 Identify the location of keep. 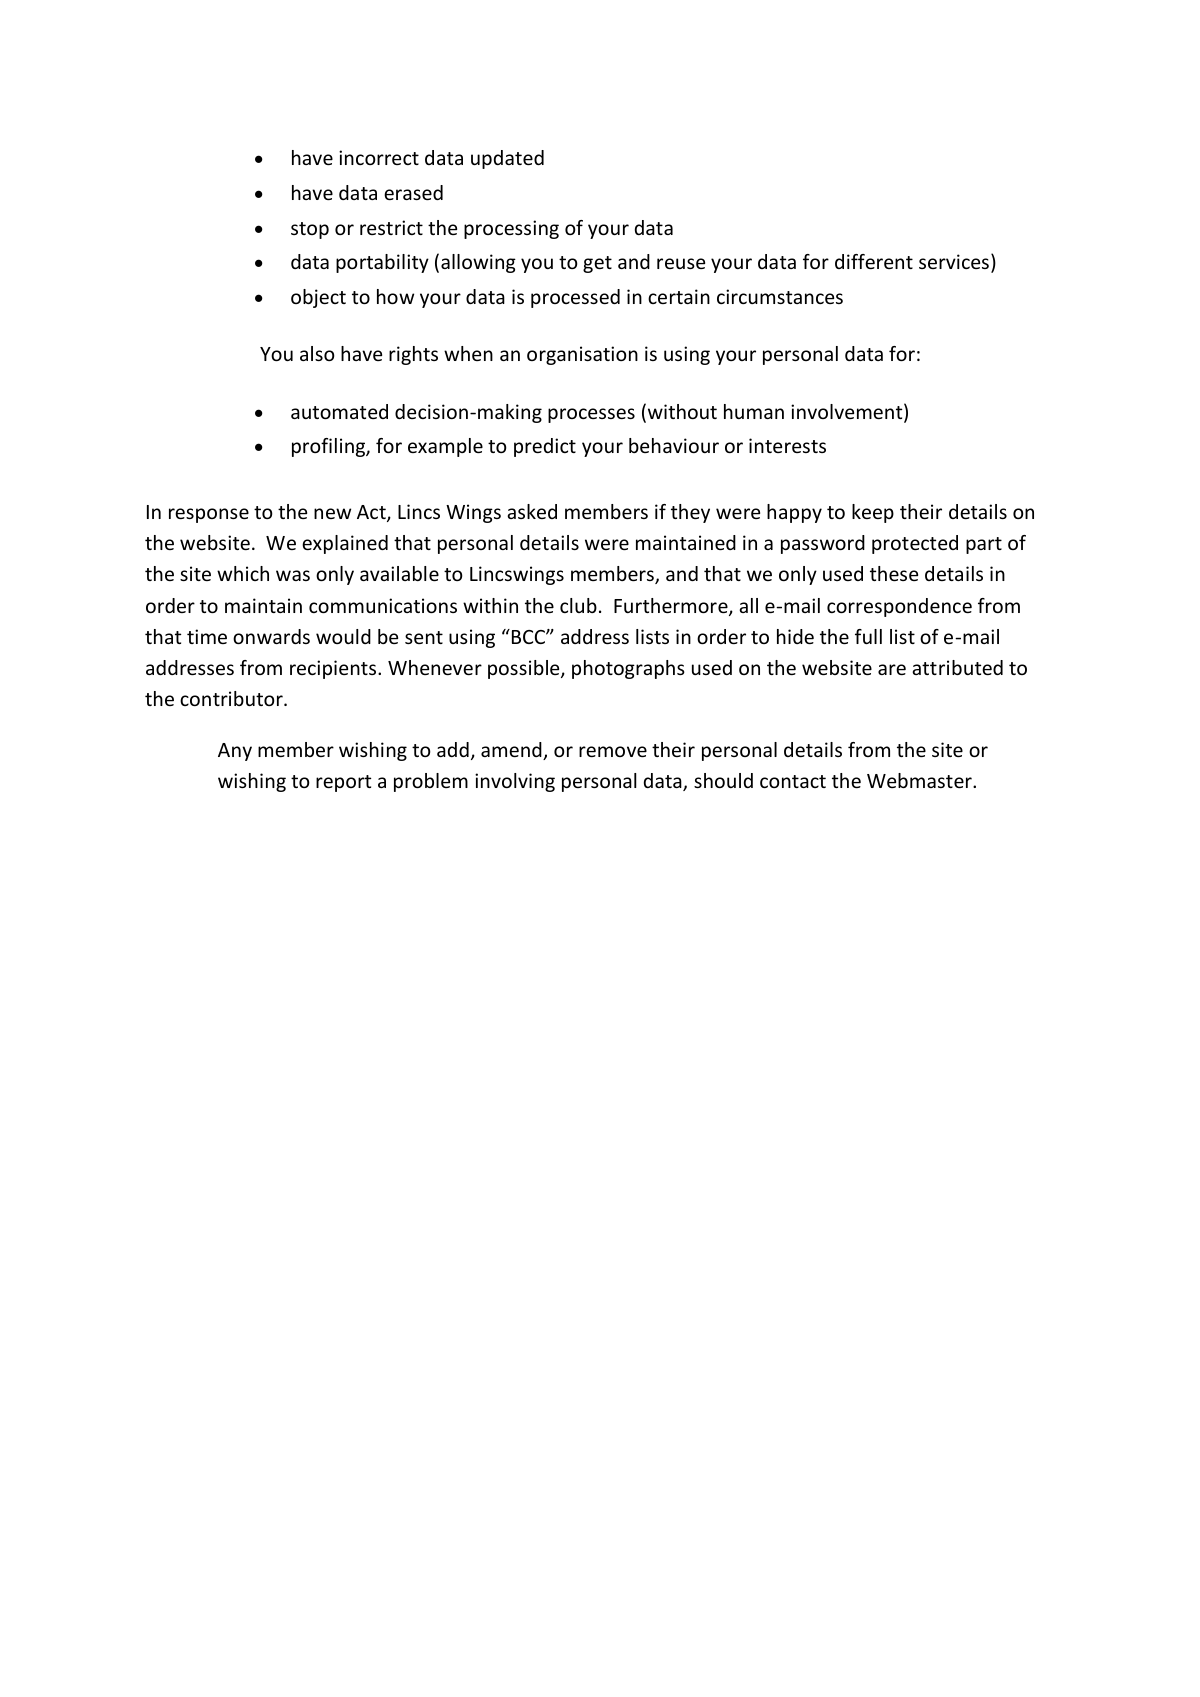
(873, 513).
